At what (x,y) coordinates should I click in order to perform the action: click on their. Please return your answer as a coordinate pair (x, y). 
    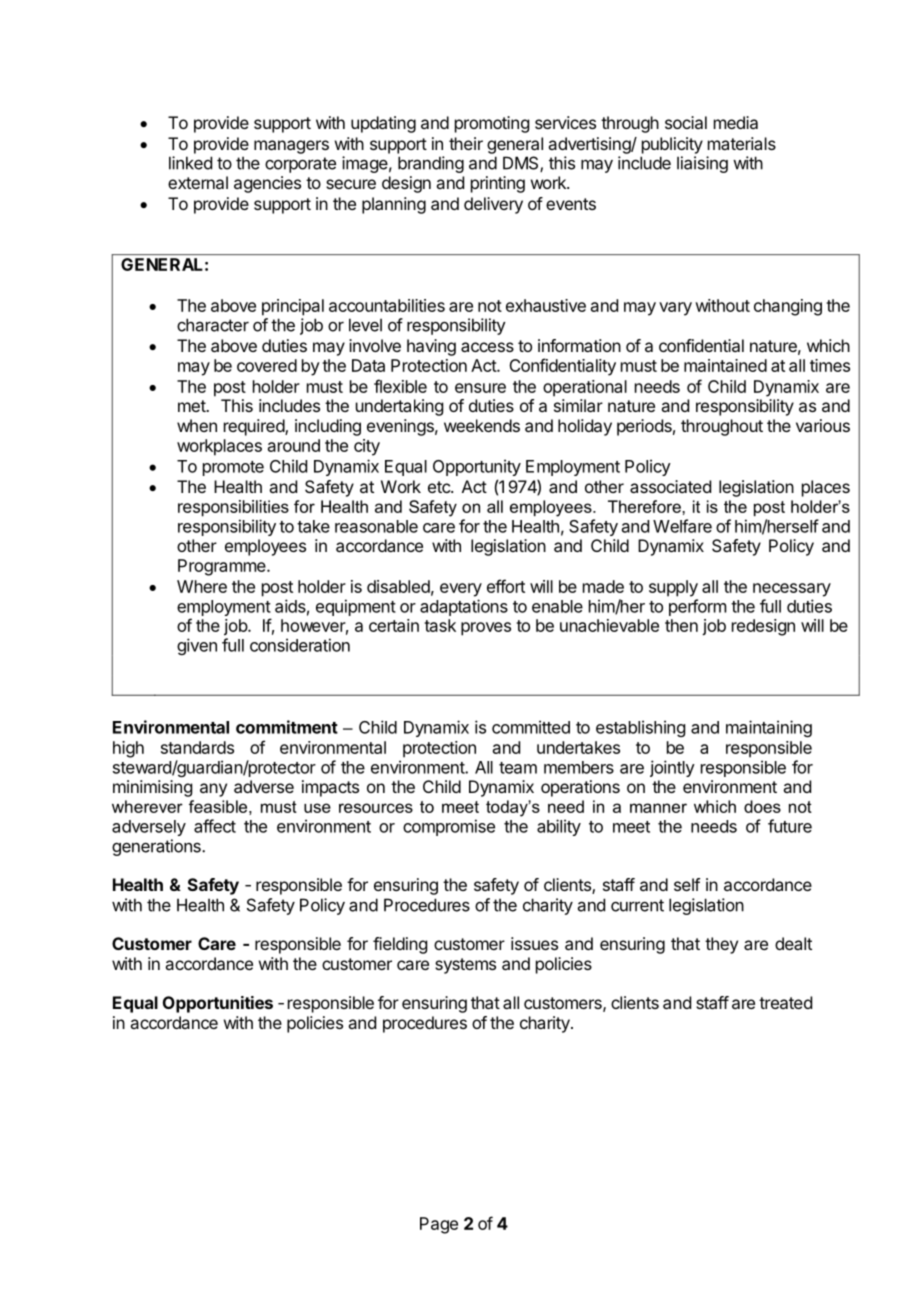
    Looking at the image, I should click on (466, 143).
